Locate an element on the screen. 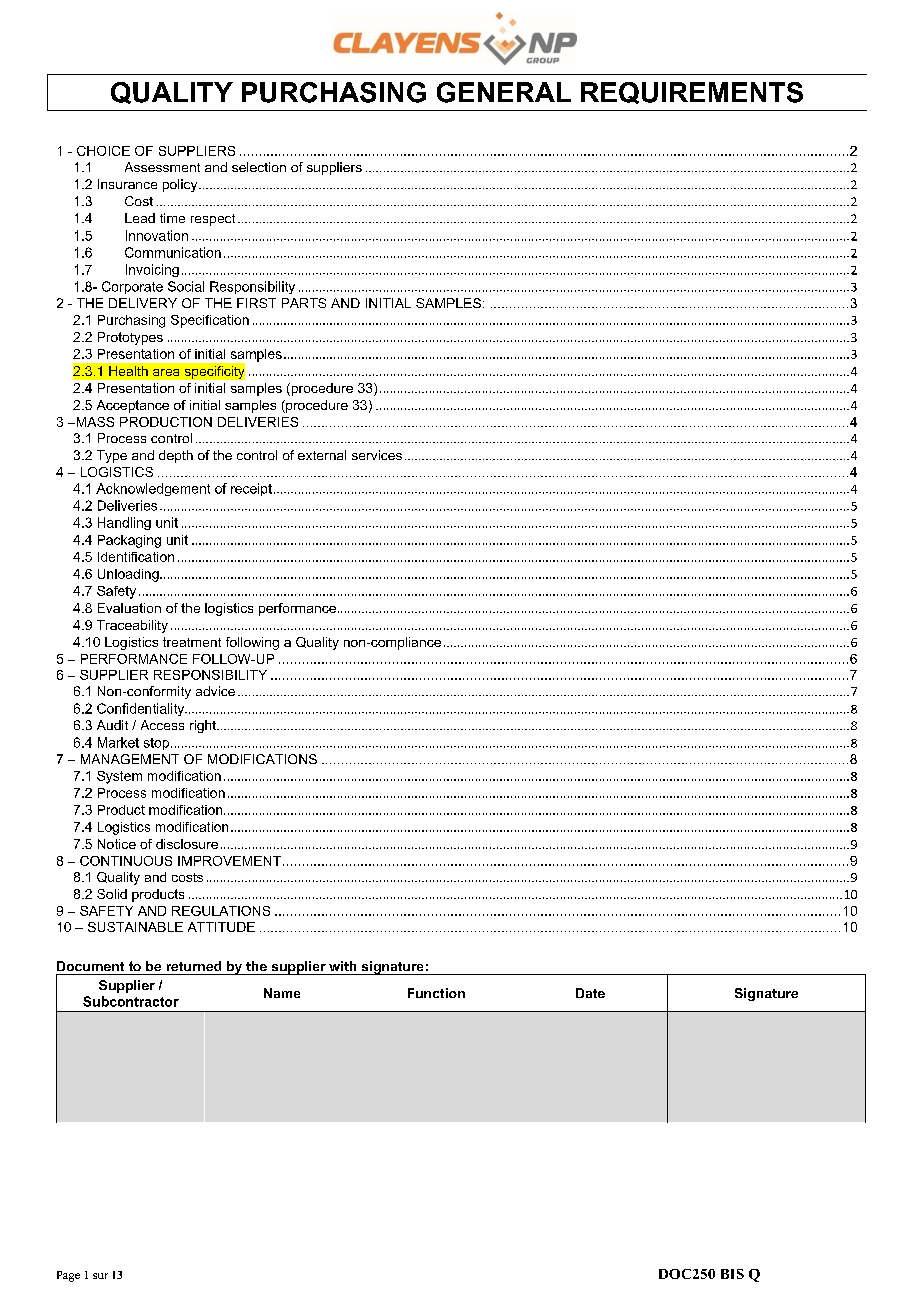  BIS is located at coordinates (732, 1274).
